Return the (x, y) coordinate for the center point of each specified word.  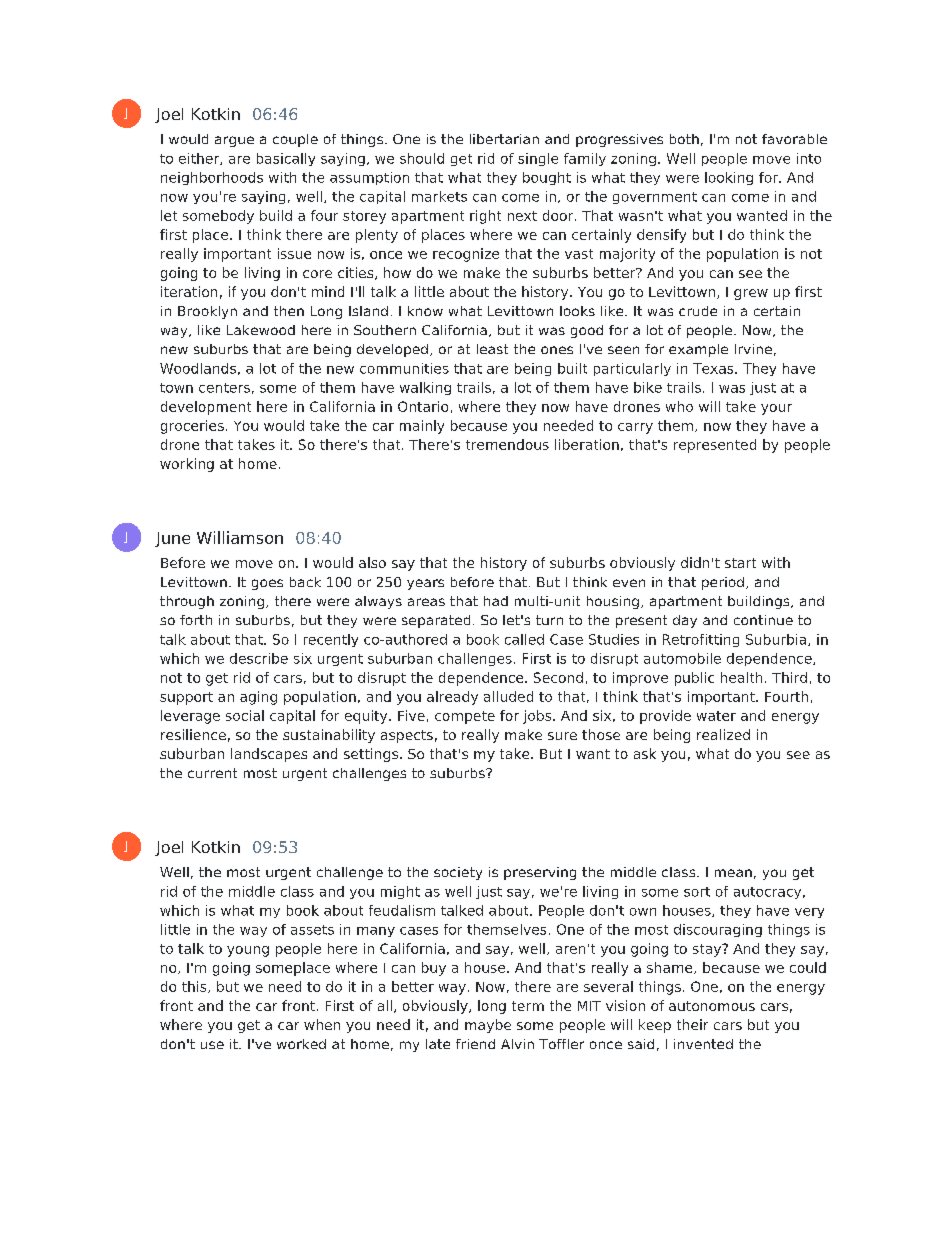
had (496, 601)
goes (267, 584)
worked (301, 1044)
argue (234, 141)
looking (729, 178)
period (723, 583)
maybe (488, 1026)
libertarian (504, 139)
